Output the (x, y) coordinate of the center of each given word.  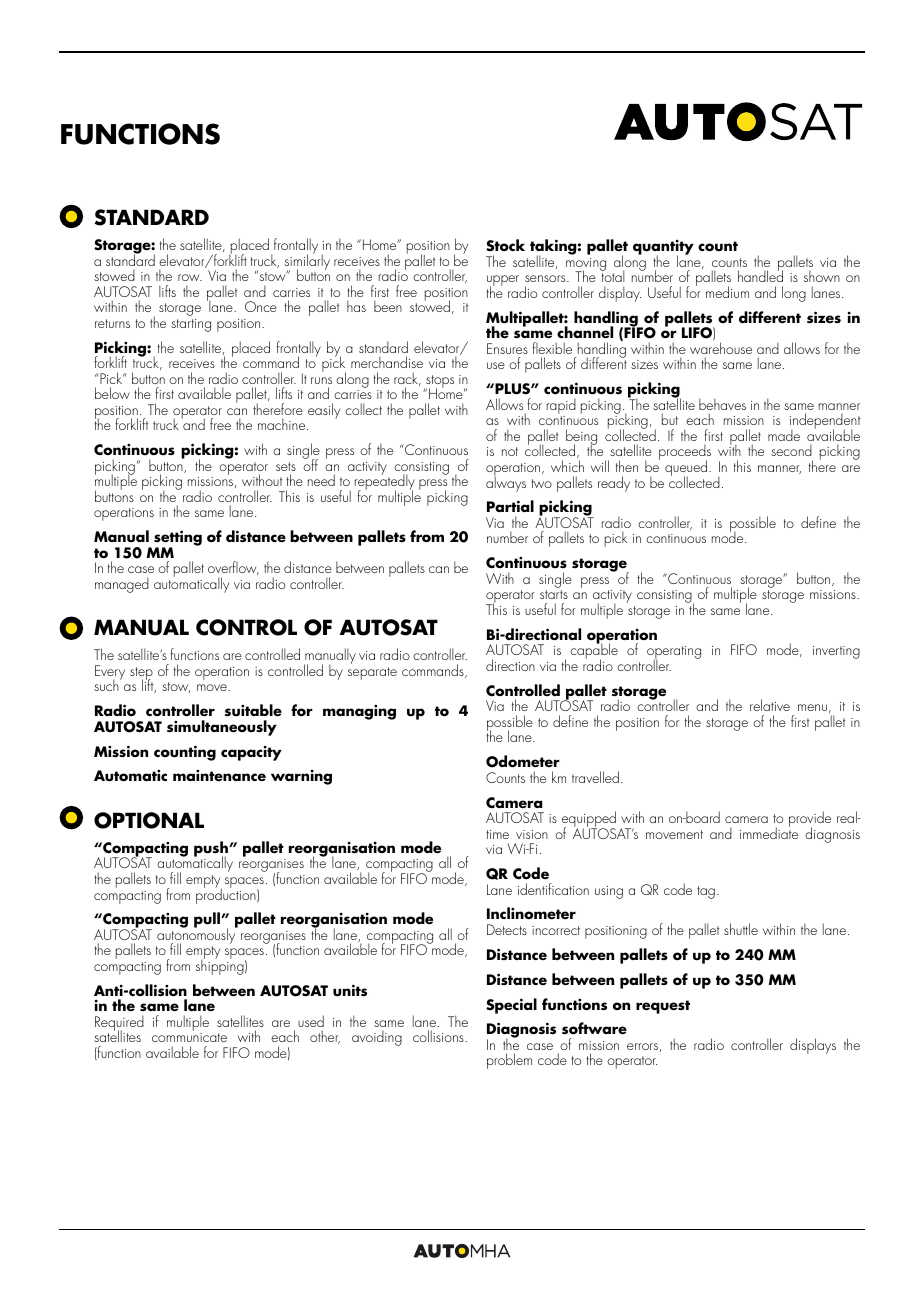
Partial (510, 506)
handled (760, 275)
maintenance (219, 775)
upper (503, 282)
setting (178, 539)
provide (810, 820)
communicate (189, 1037)
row (190, 277)
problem (509, 1061)
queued (687, 469)
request (663, 1007)
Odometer (523, 761)
